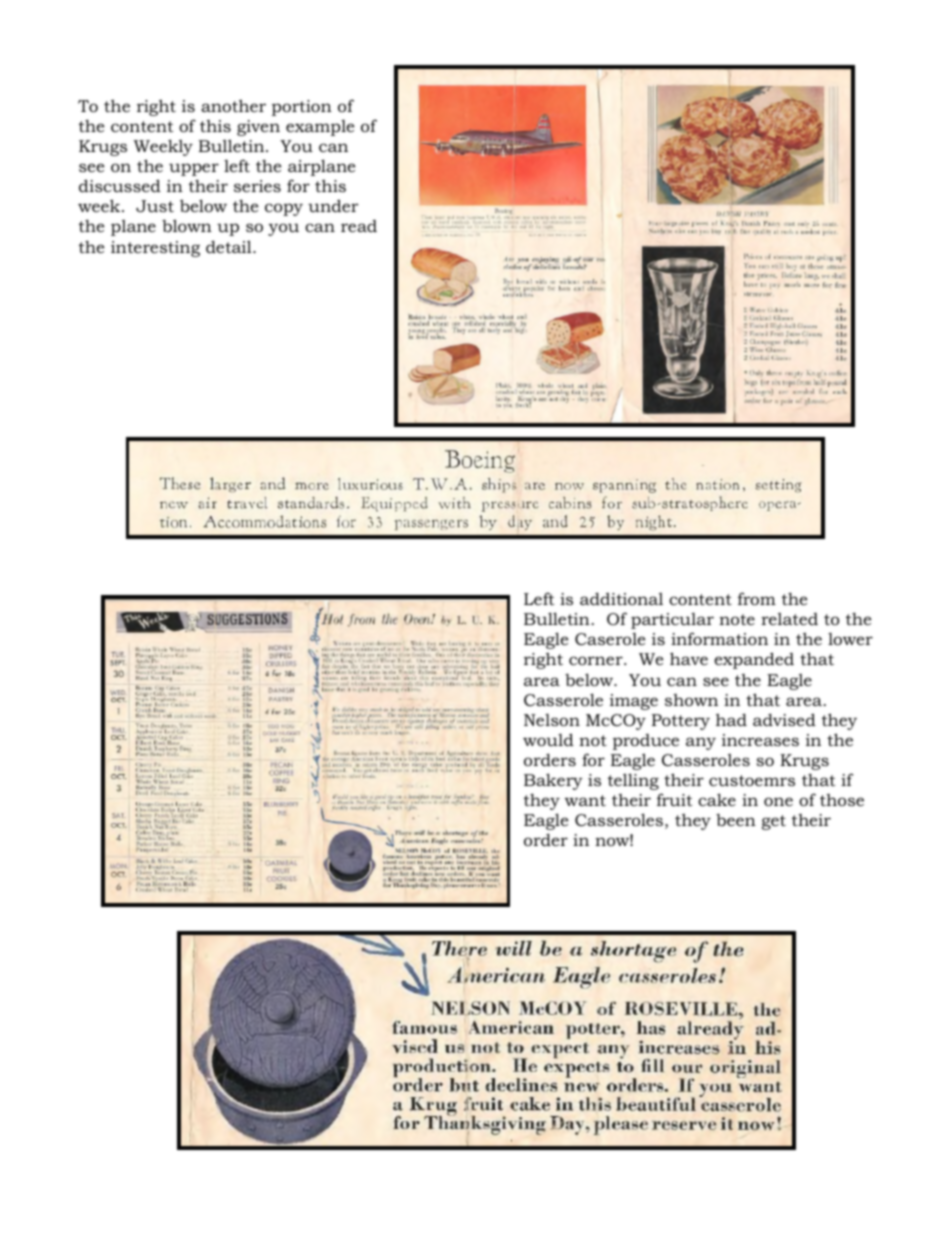  I want to click on additional, so click(621, 598).
